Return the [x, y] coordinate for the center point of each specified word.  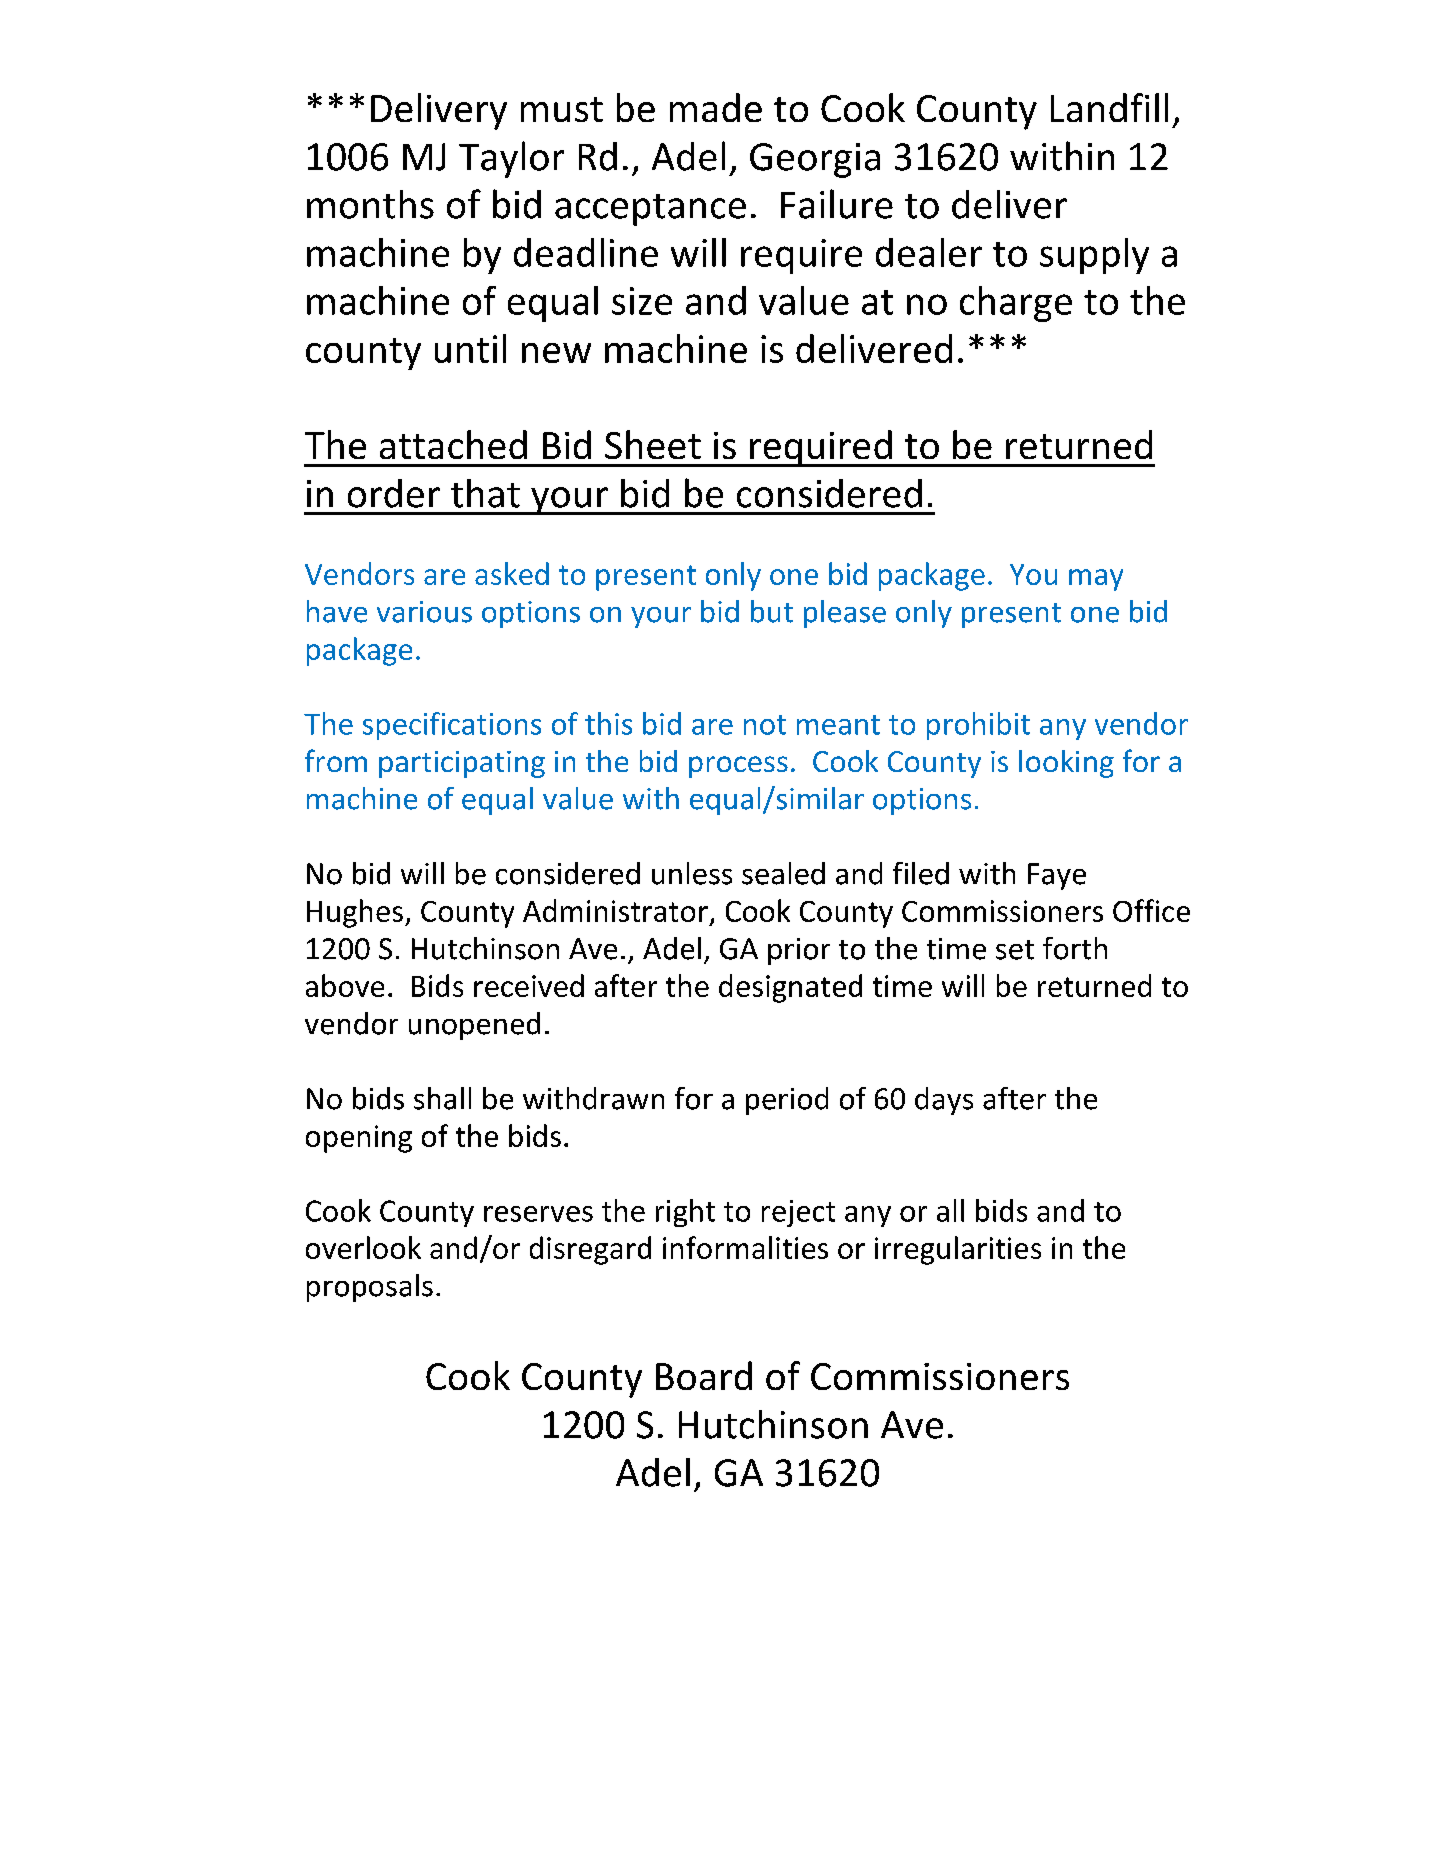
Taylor [511, 159]
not [765, 725]
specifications [452, 726]
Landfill [1109, 107]
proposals [370, 1288]
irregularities [958, 1250]
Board [704, 1375]
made [716, 107]
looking [1066, 764]
